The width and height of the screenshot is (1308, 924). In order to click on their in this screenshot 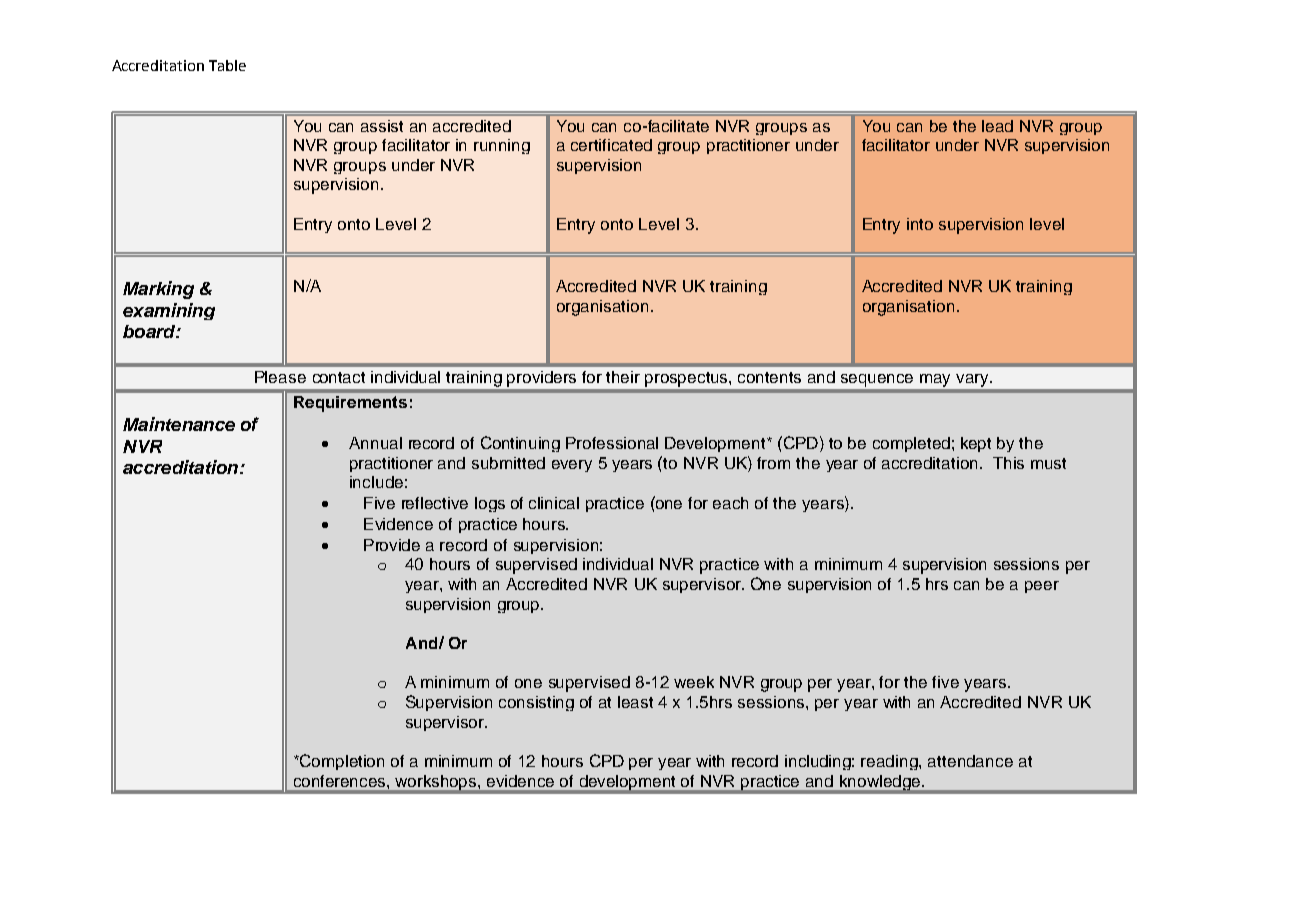, I will do `click(623, 377)`.
